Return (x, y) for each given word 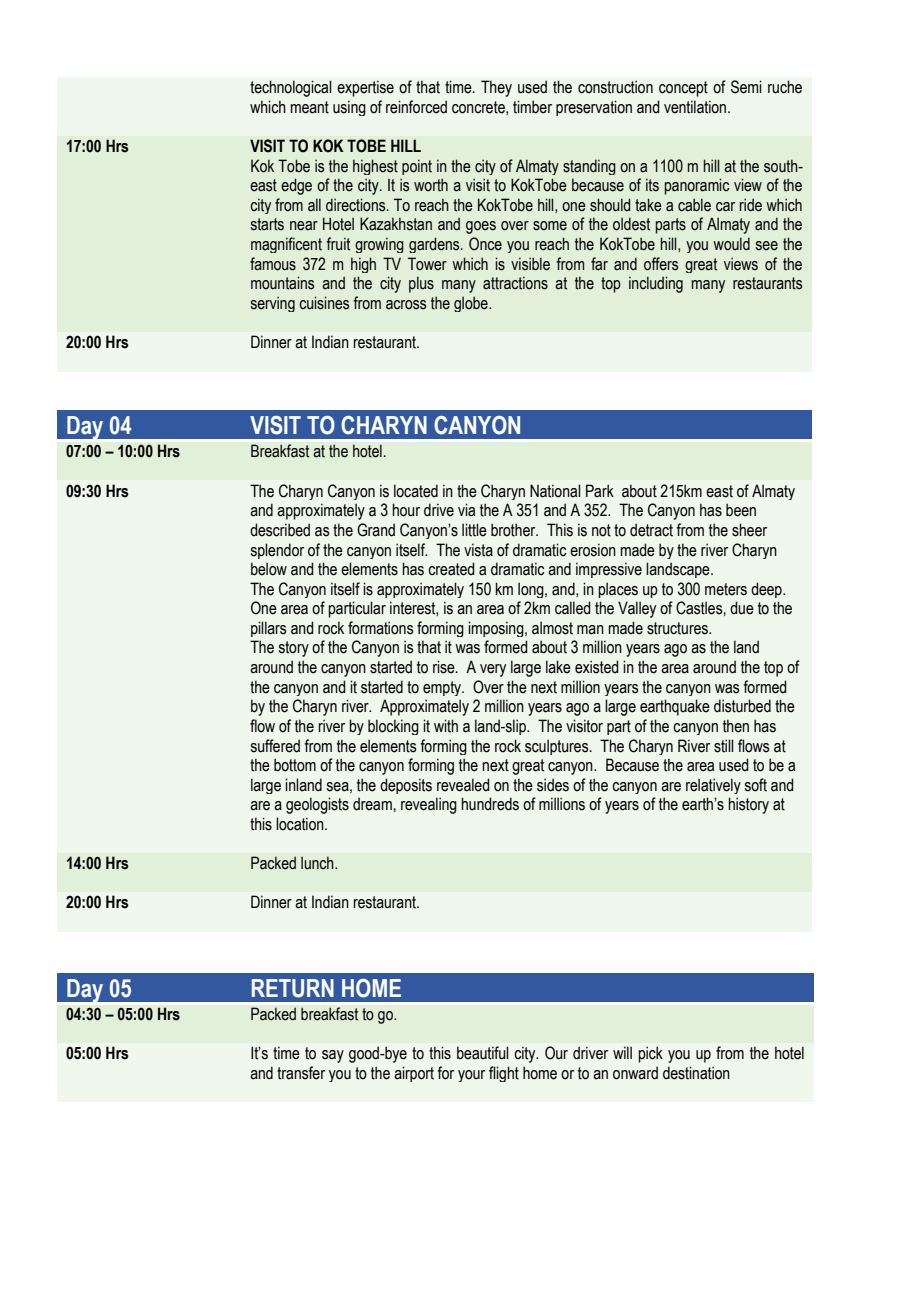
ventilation (696, 107)
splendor (277, 551)
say (333, 1056)
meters (726, 589)
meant (309, 107)
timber (532, 107)
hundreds (490, 804)
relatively (713, 786)
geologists (317, 805)
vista (478, 550)
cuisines (324, 303)
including (656, 284)
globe (472, 304)
